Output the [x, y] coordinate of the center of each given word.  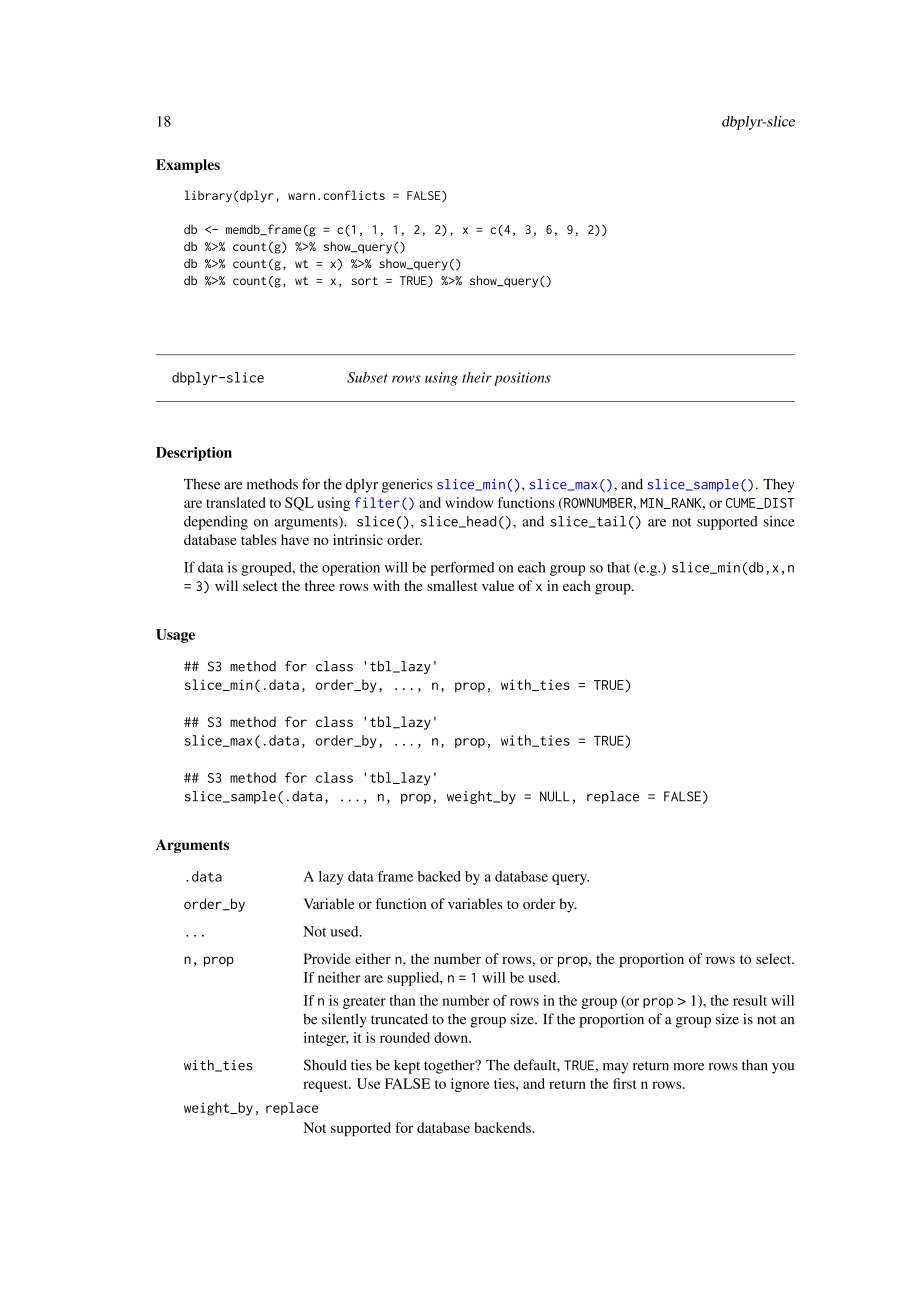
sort [365, 281]
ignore [470, 1085]
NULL [555, 796]
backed [439, 876]
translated [236, 502]
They [778, 485]
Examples [188, 166]
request [326, 1086]
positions [522, 379]
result [750, 1000]
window [469, 502]
